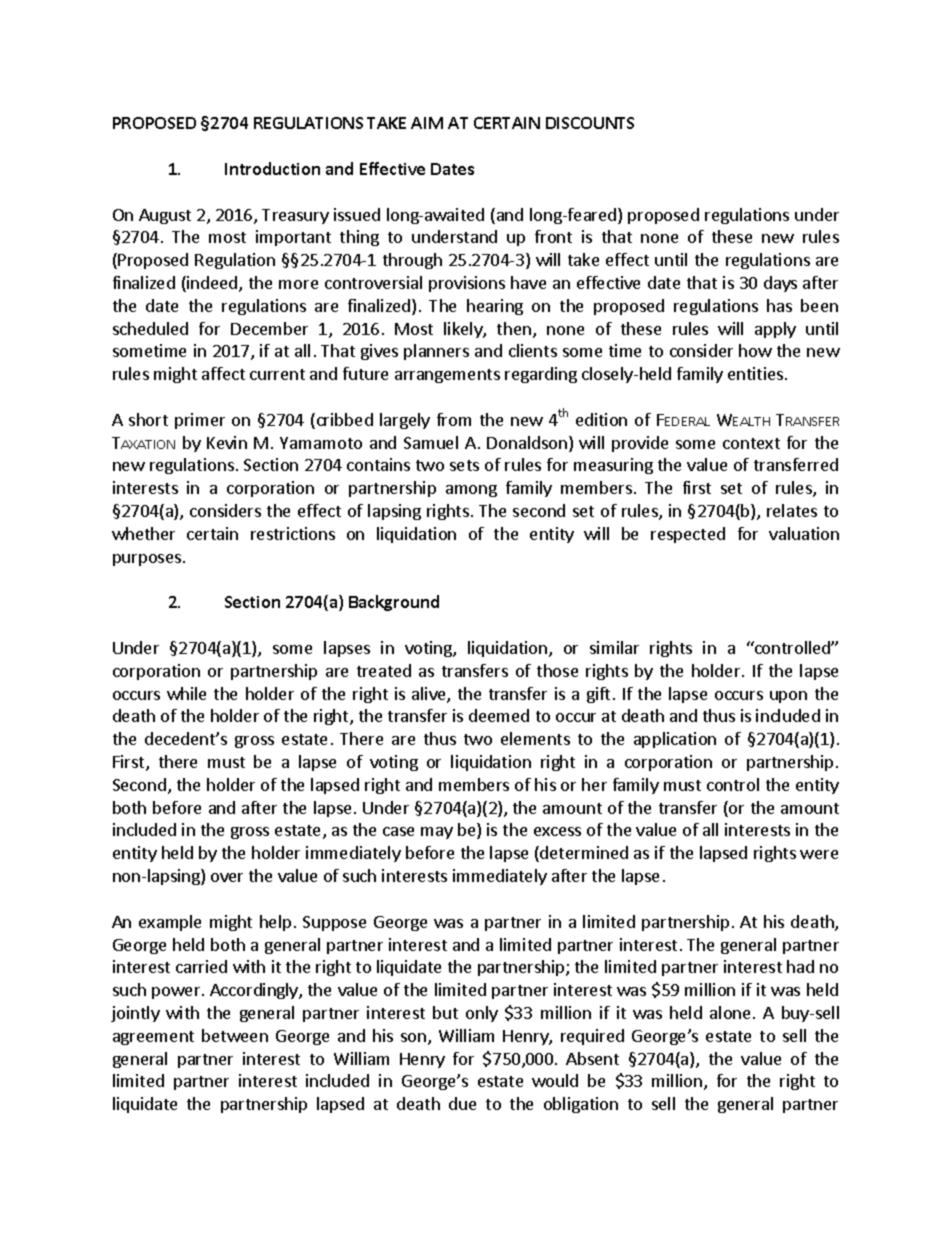 The width and height of the screenshot is (952, 1233). I want to click on respected, so click(688, 535).
